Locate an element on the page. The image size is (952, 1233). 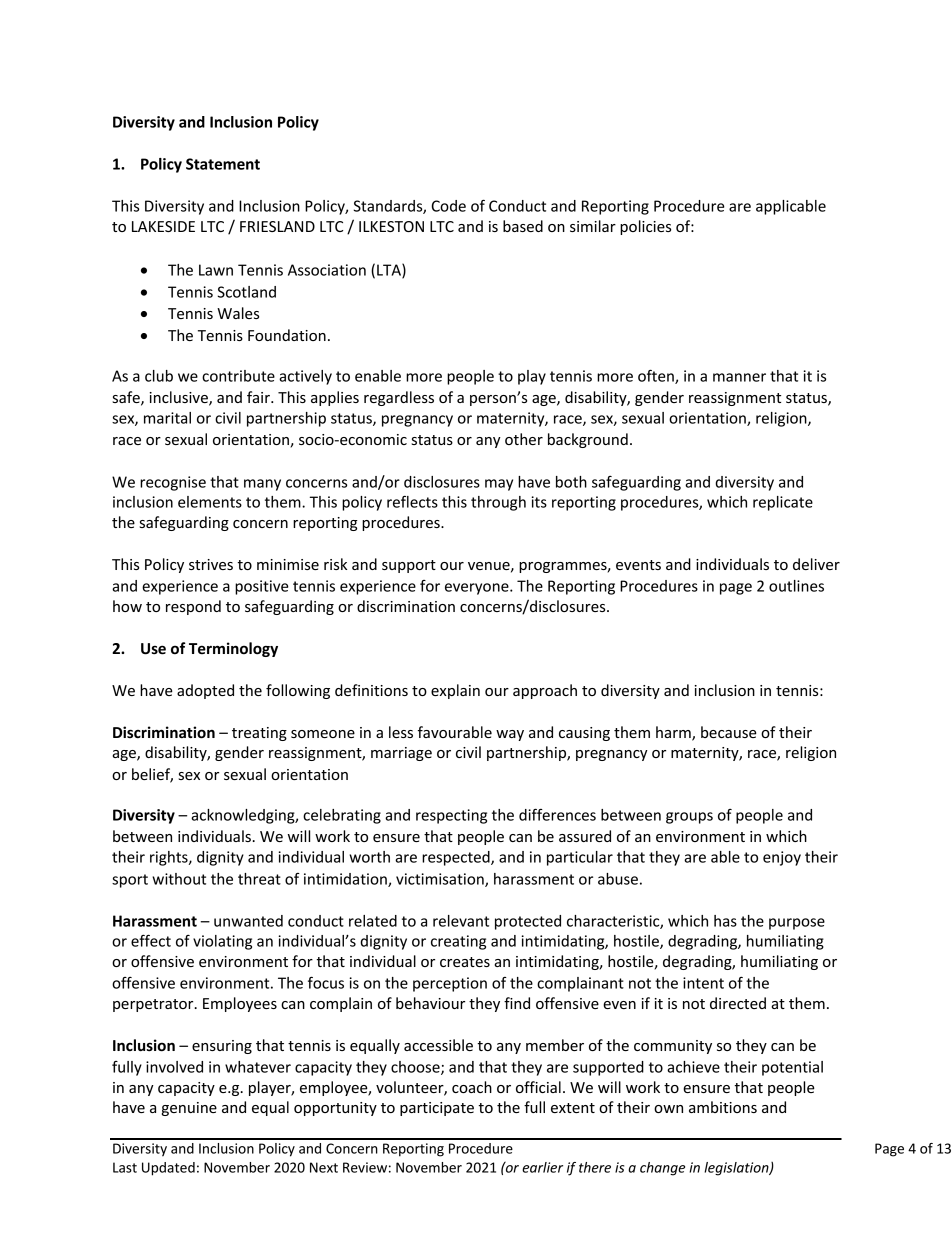
Code is located at coordinates (448, 206).
